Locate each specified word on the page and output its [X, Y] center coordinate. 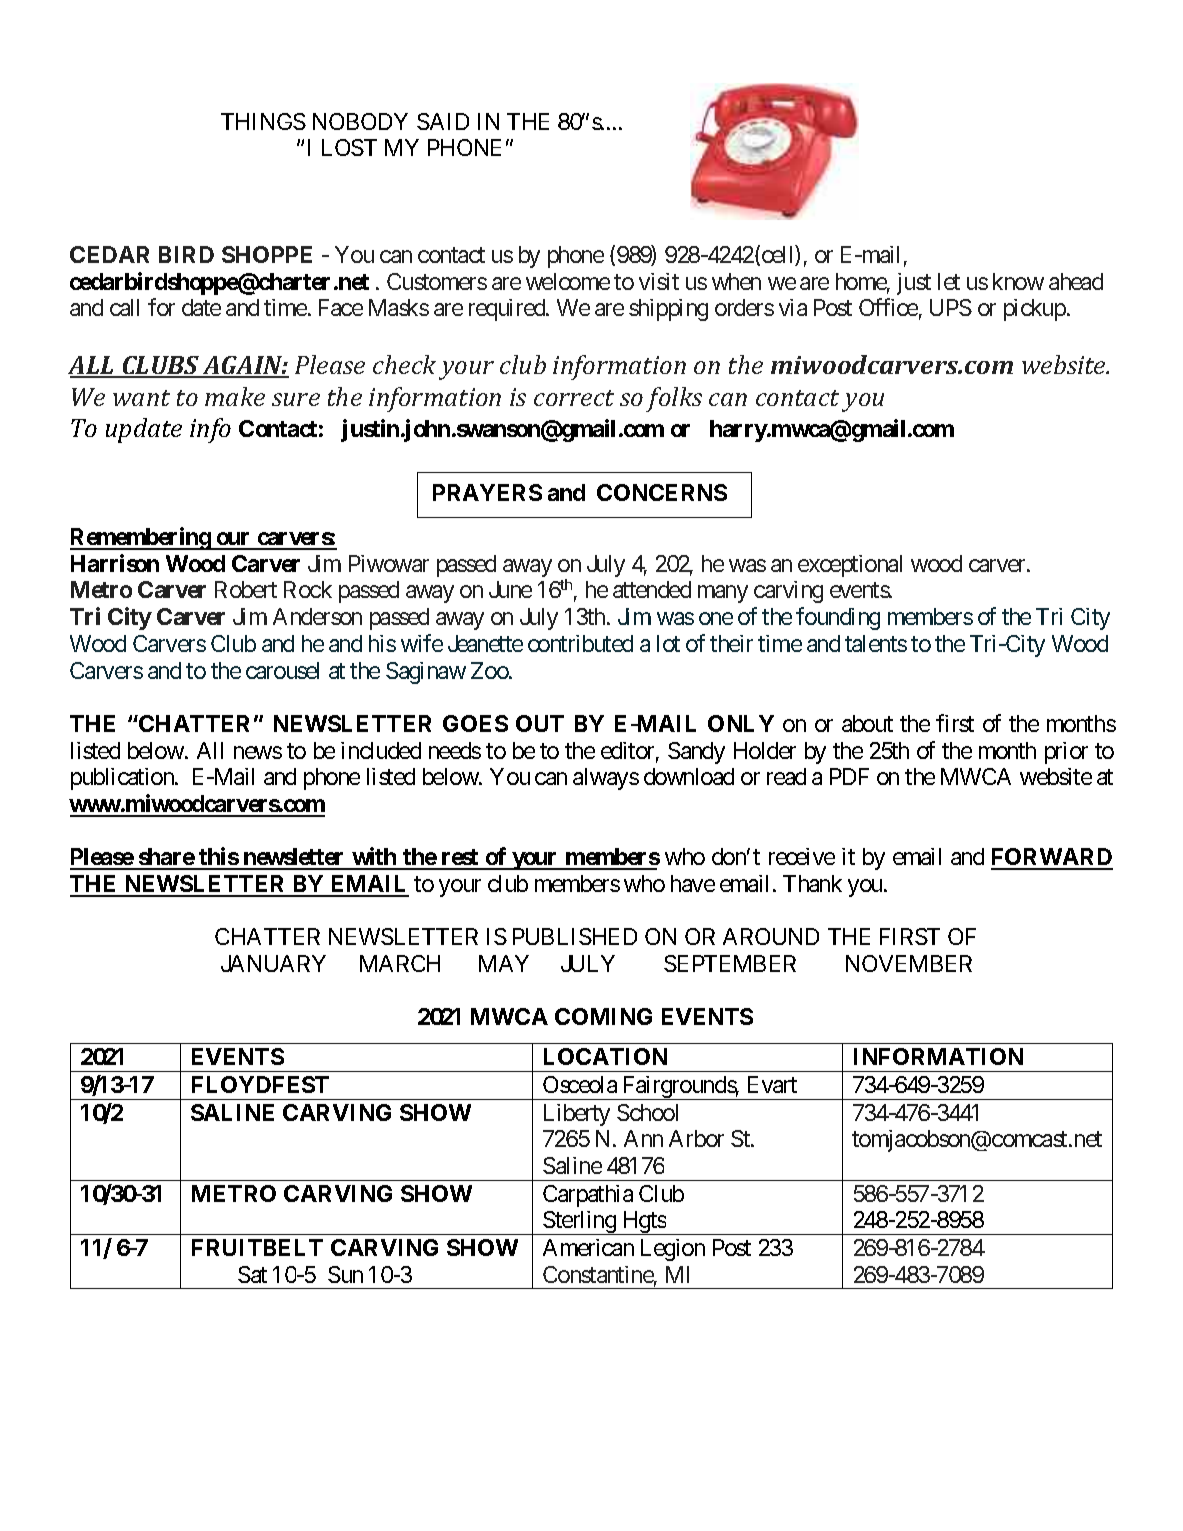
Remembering [141, 538]
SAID [443, 121]
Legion [673, 1250]
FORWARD [1052, 858]
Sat [252, 1274]
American [588, 1247]
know [1018, 281]
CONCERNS [662, 492]
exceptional [850, 566]
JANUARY [273, 963]
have [693, 883]
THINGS [263, 121]
